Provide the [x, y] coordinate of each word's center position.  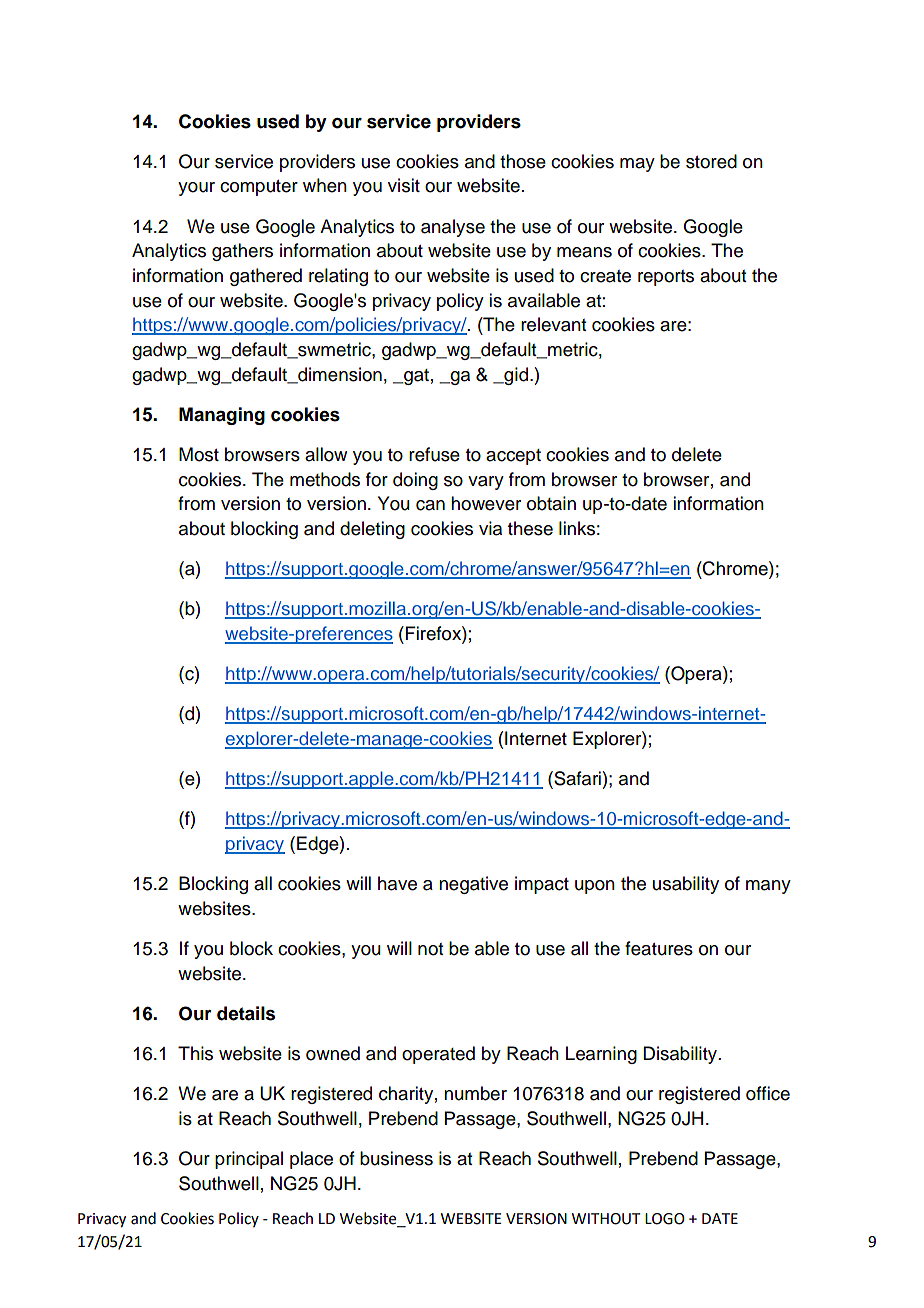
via [490, 528]
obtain [551, 503]
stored [711, 161]
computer [259, 188]
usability [686, 885]
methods [325, 479]
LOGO [665, 1219]
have [397, 883]
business [396, 1158]
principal [249, 1160]
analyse [453, 228]
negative [473, 885]
